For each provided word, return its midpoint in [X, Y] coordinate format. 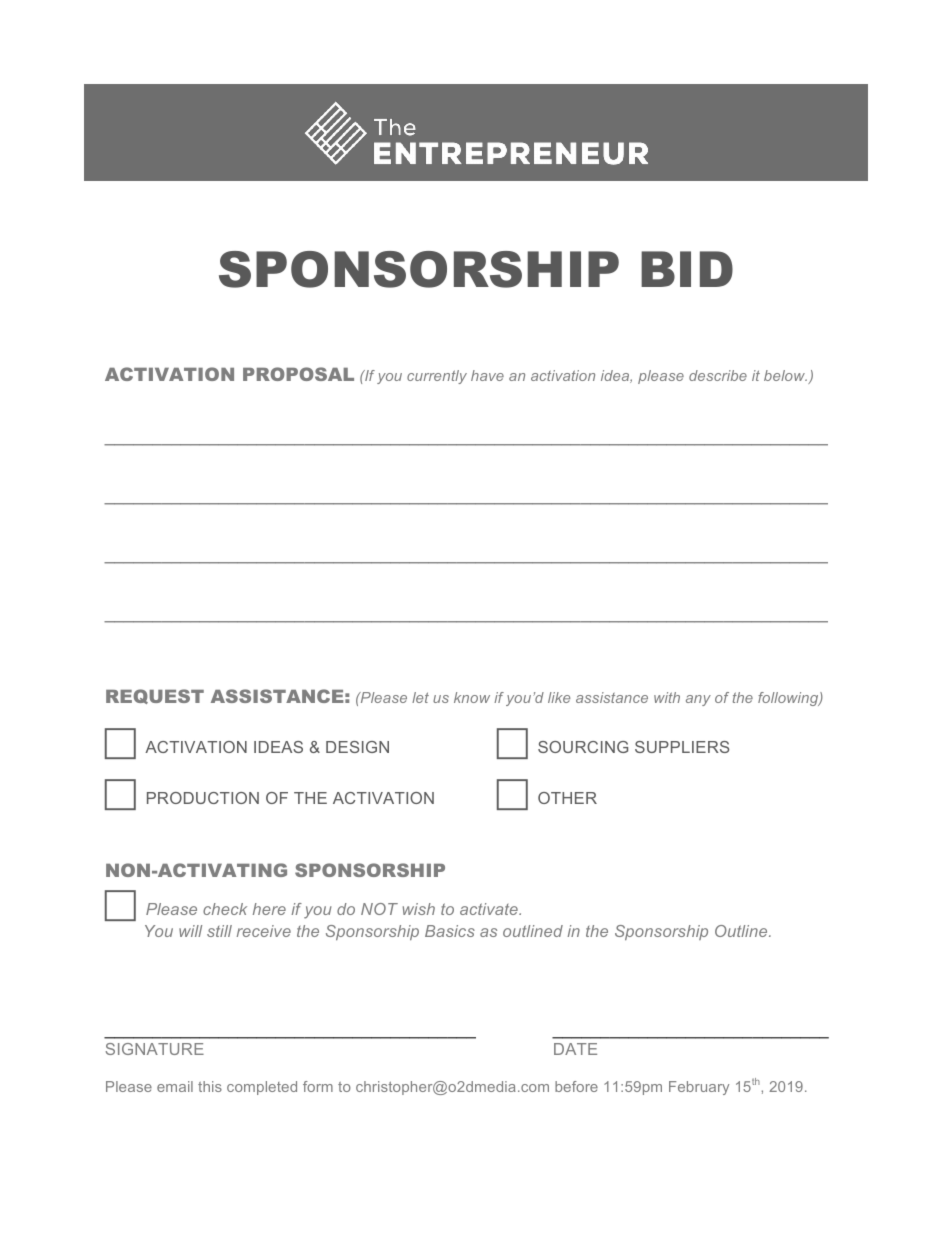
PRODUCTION [203, 798]
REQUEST [155, 696]
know [472, 697]
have [487, 375]
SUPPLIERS [682, 747]
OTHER [567, 798]
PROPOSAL [298, 374]
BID [687, 269]
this [210, 1086]
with [667, 697]
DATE [575, 1049]
